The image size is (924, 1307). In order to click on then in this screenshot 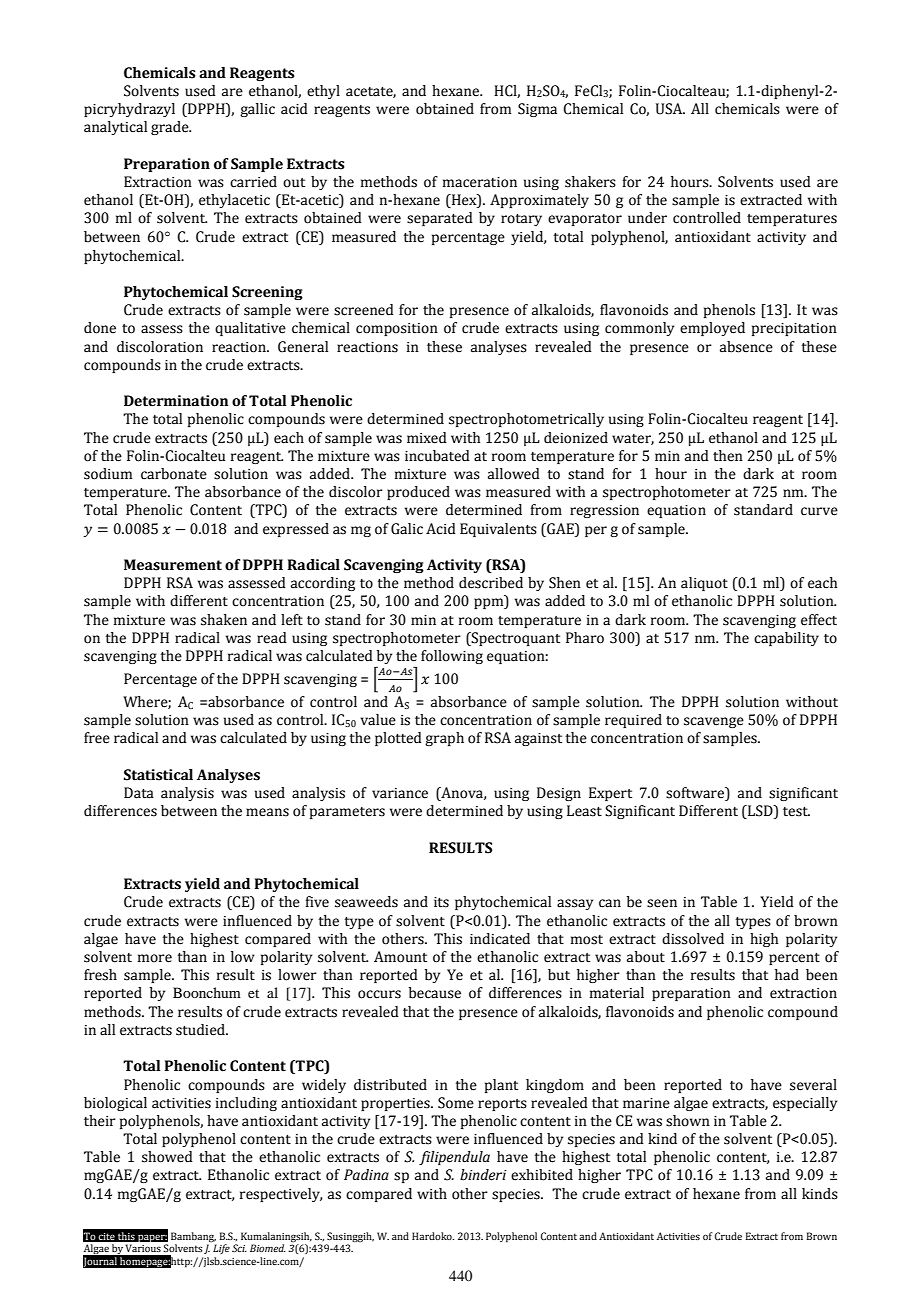, I will do `click(728, 456)`.
